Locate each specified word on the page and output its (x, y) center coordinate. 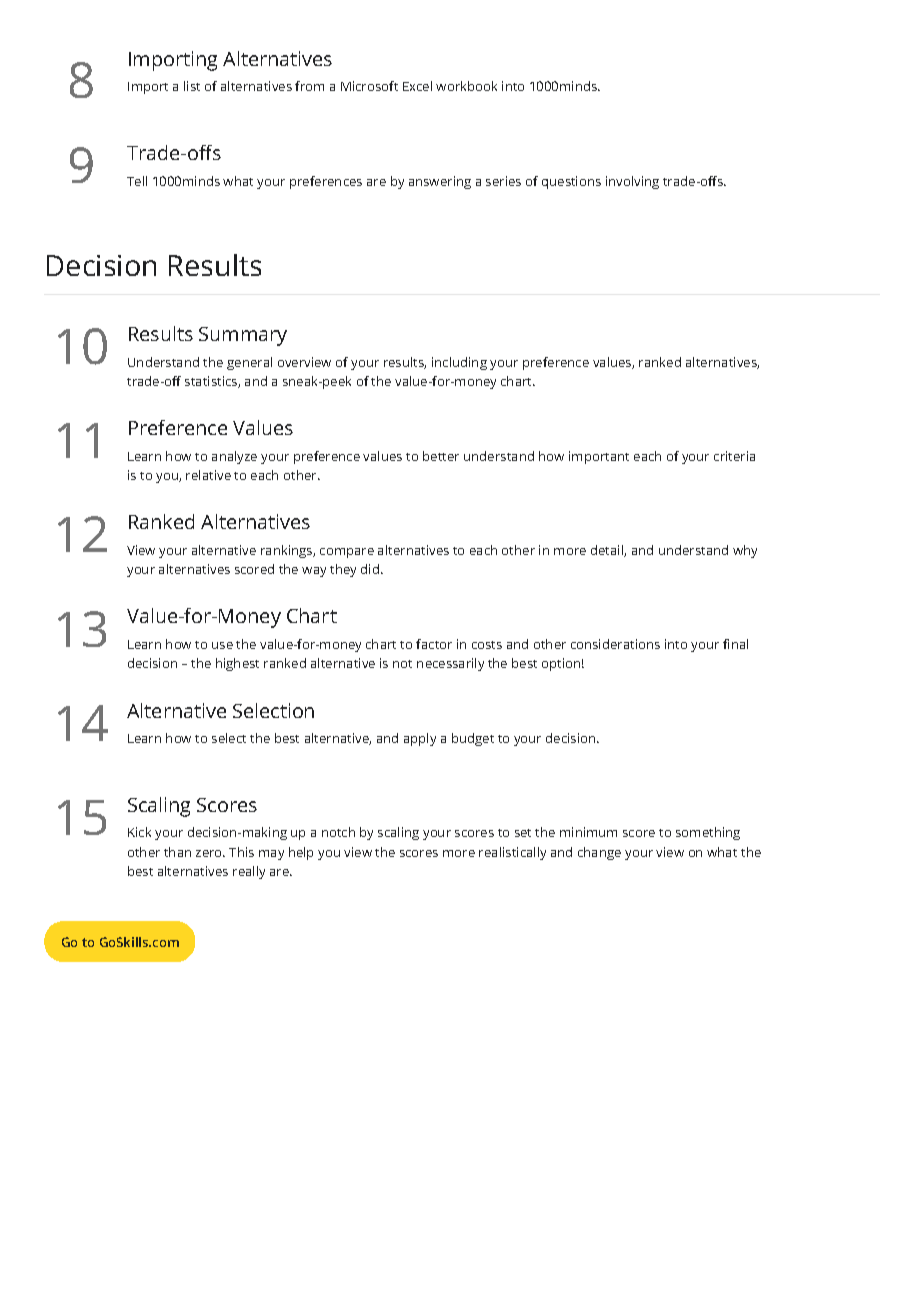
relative (208, 475)
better (441, 456)
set (523, 833)
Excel (417, 86)
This (241, 852)
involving (632, 182)
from (309, 86)
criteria (734, 456)
